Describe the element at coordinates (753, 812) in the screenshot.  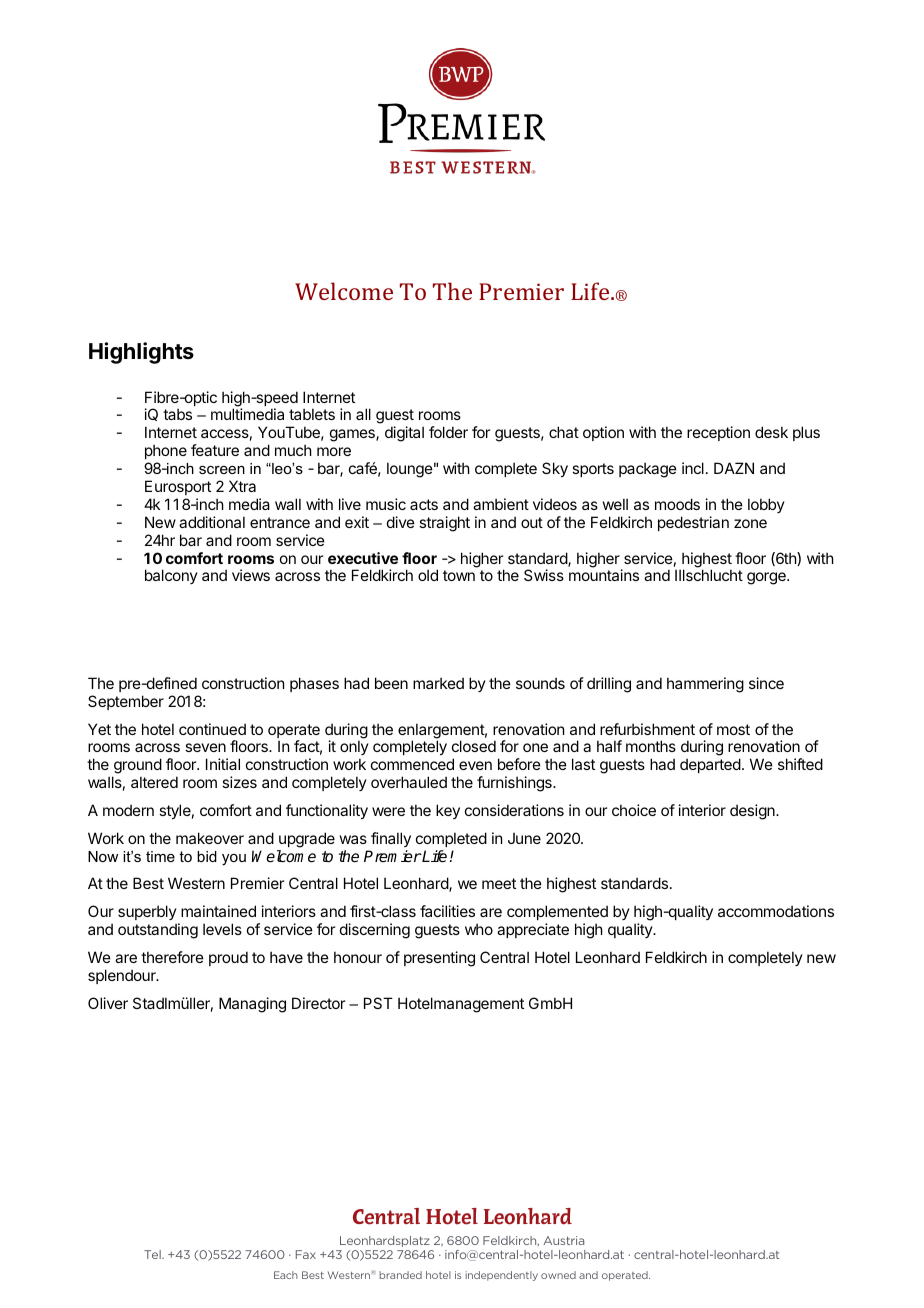
I see `design` at that location.
